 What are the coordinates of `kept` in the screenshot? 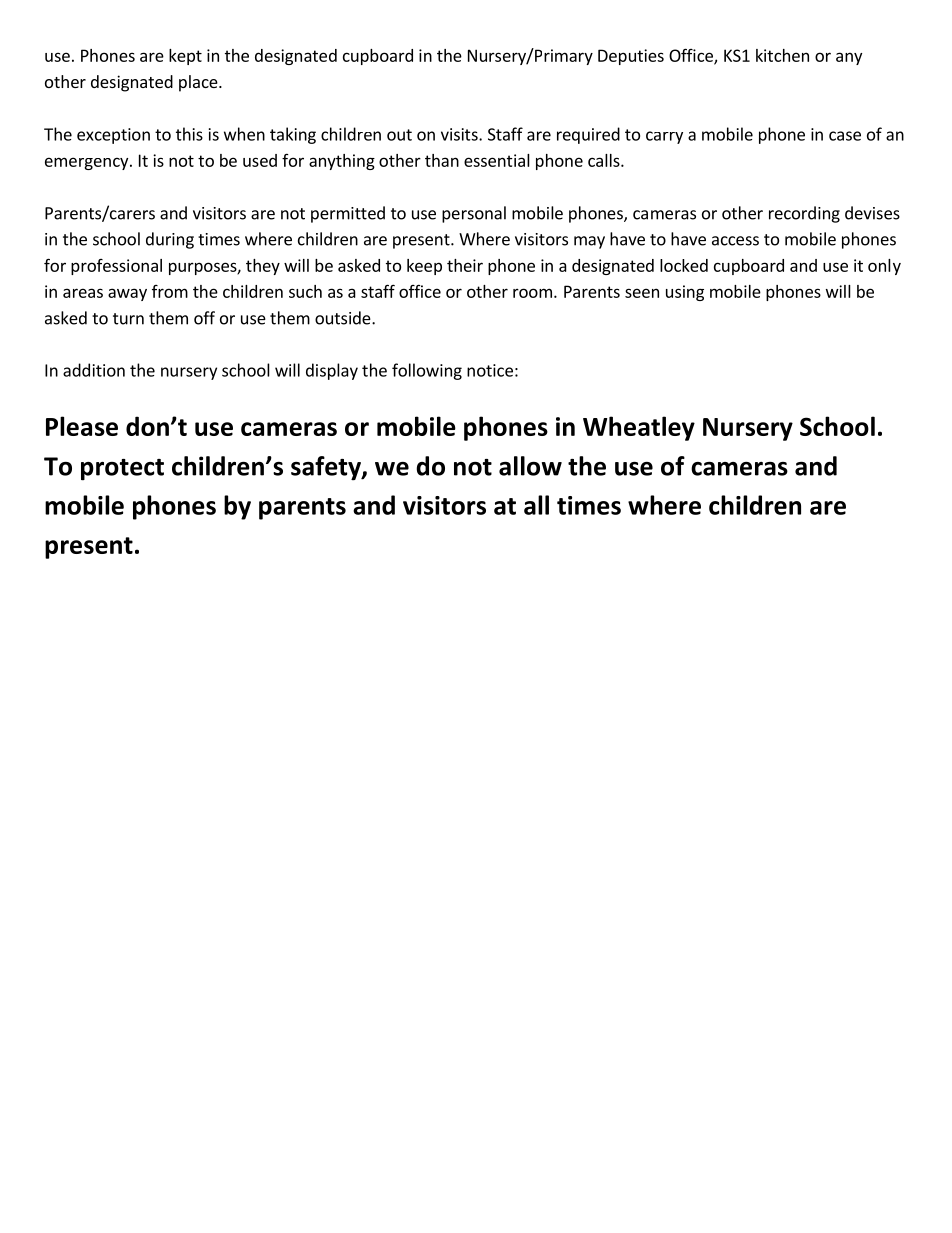 It's located at (185, 57).
